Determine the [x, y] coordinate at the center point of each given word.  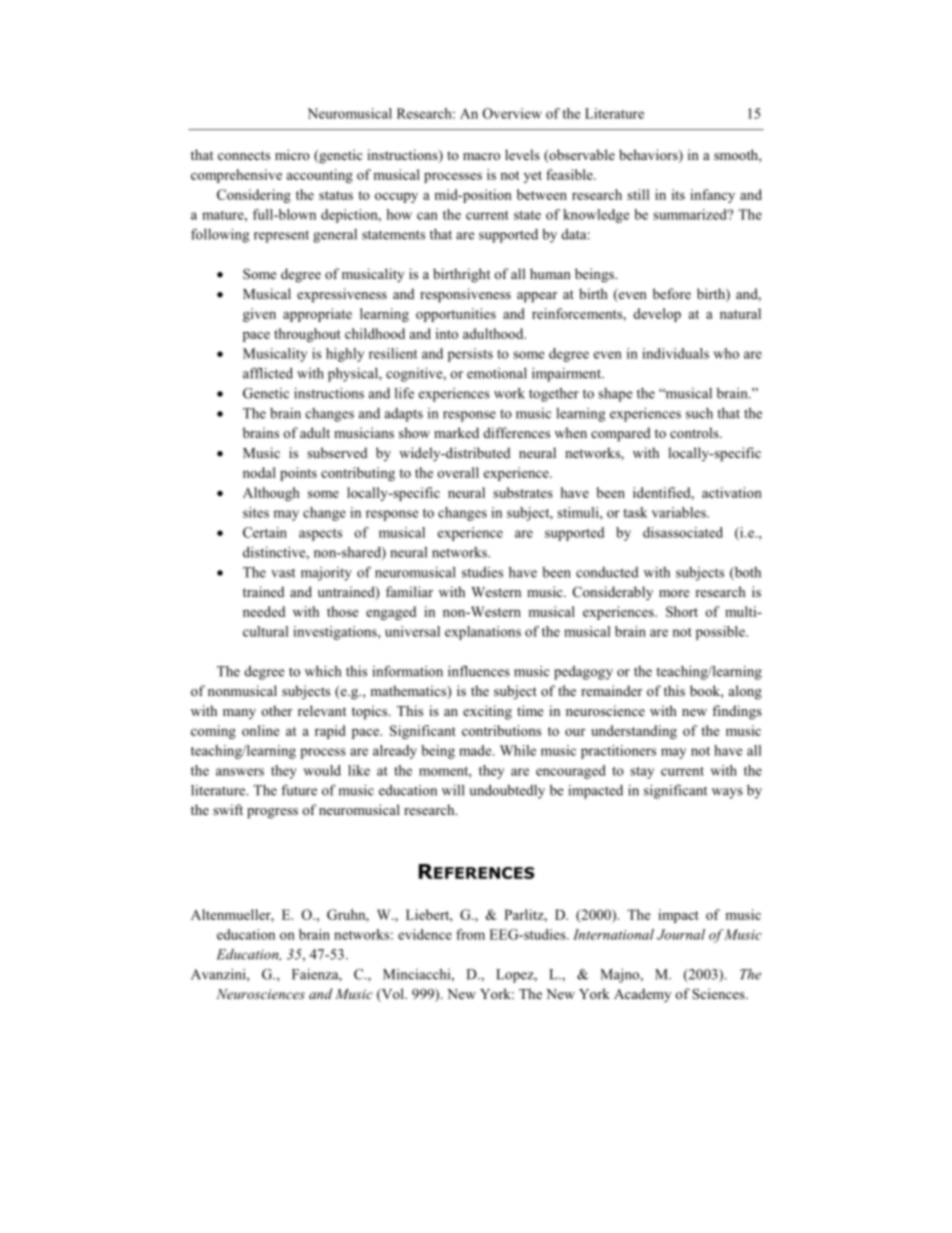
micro [292, 154]
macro [481, 156]
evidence [425, 934]
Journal [681, 934]
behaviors [649, 156]
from [471, 934]
